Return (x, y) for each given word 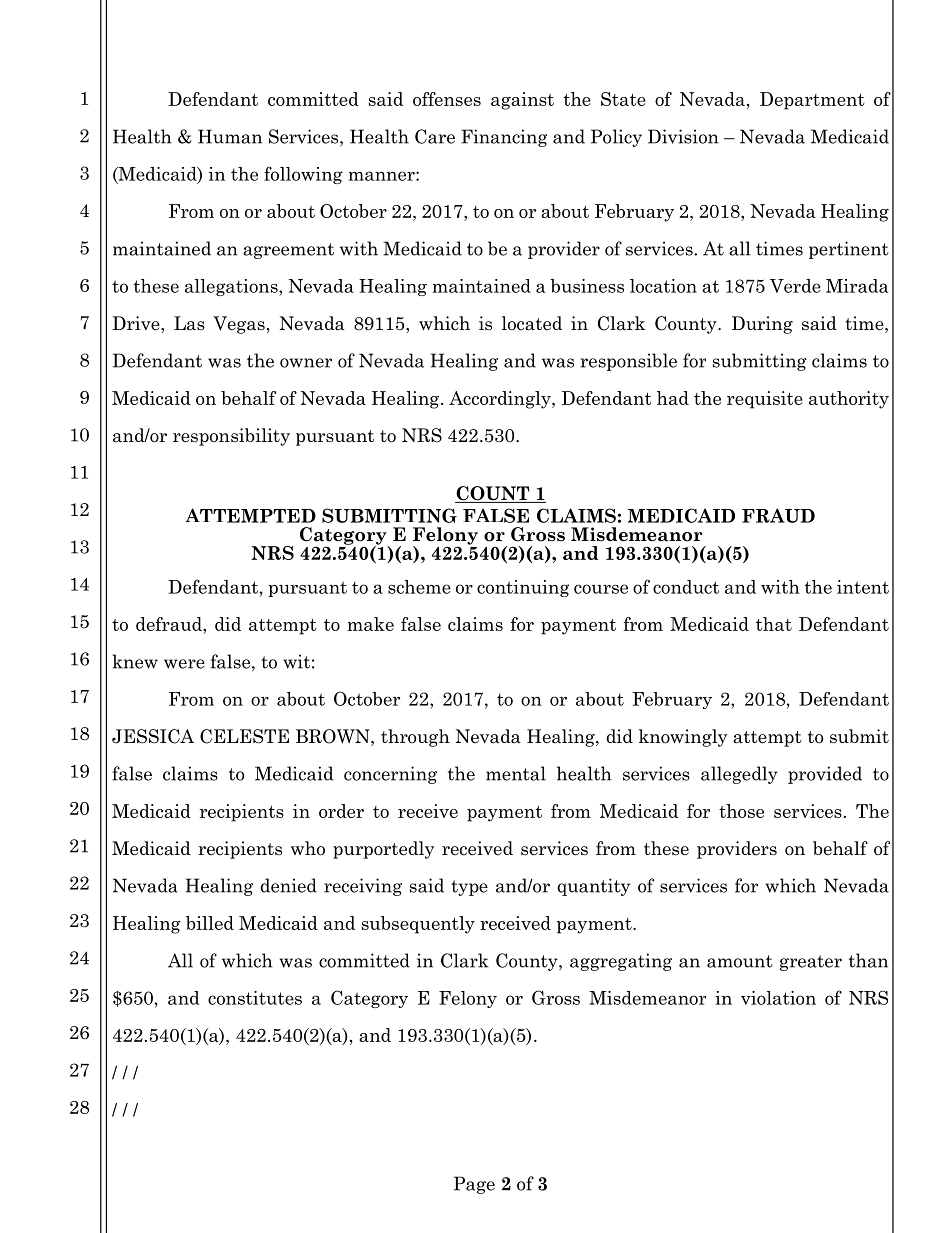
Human (230, 136)
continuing (523, 588)
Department (812, 101)
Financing (504, 138)
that (774, 624)
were (184, 664)
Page (474, 1185)
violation (778, 998)
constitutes (255, 998)
